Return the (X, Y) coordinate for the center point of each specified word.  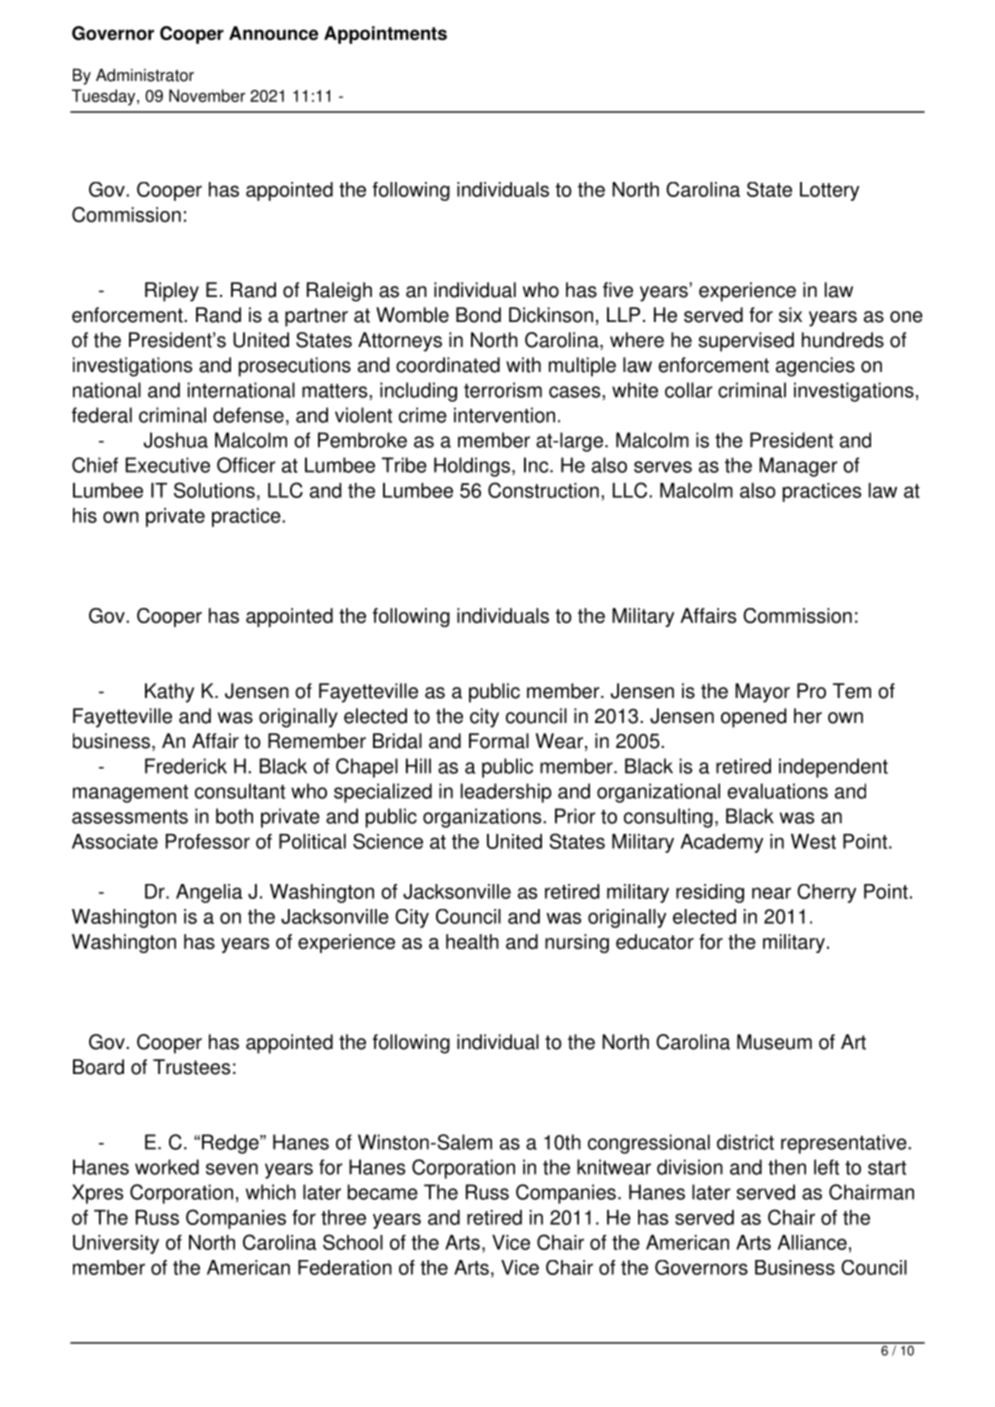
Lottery (829, 191)
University (116, 1244)
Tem (852, 691)
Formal (499, 741)
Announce (273, 33)
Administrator (145, 75)
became (383, 1192)
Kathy (169, 693)
